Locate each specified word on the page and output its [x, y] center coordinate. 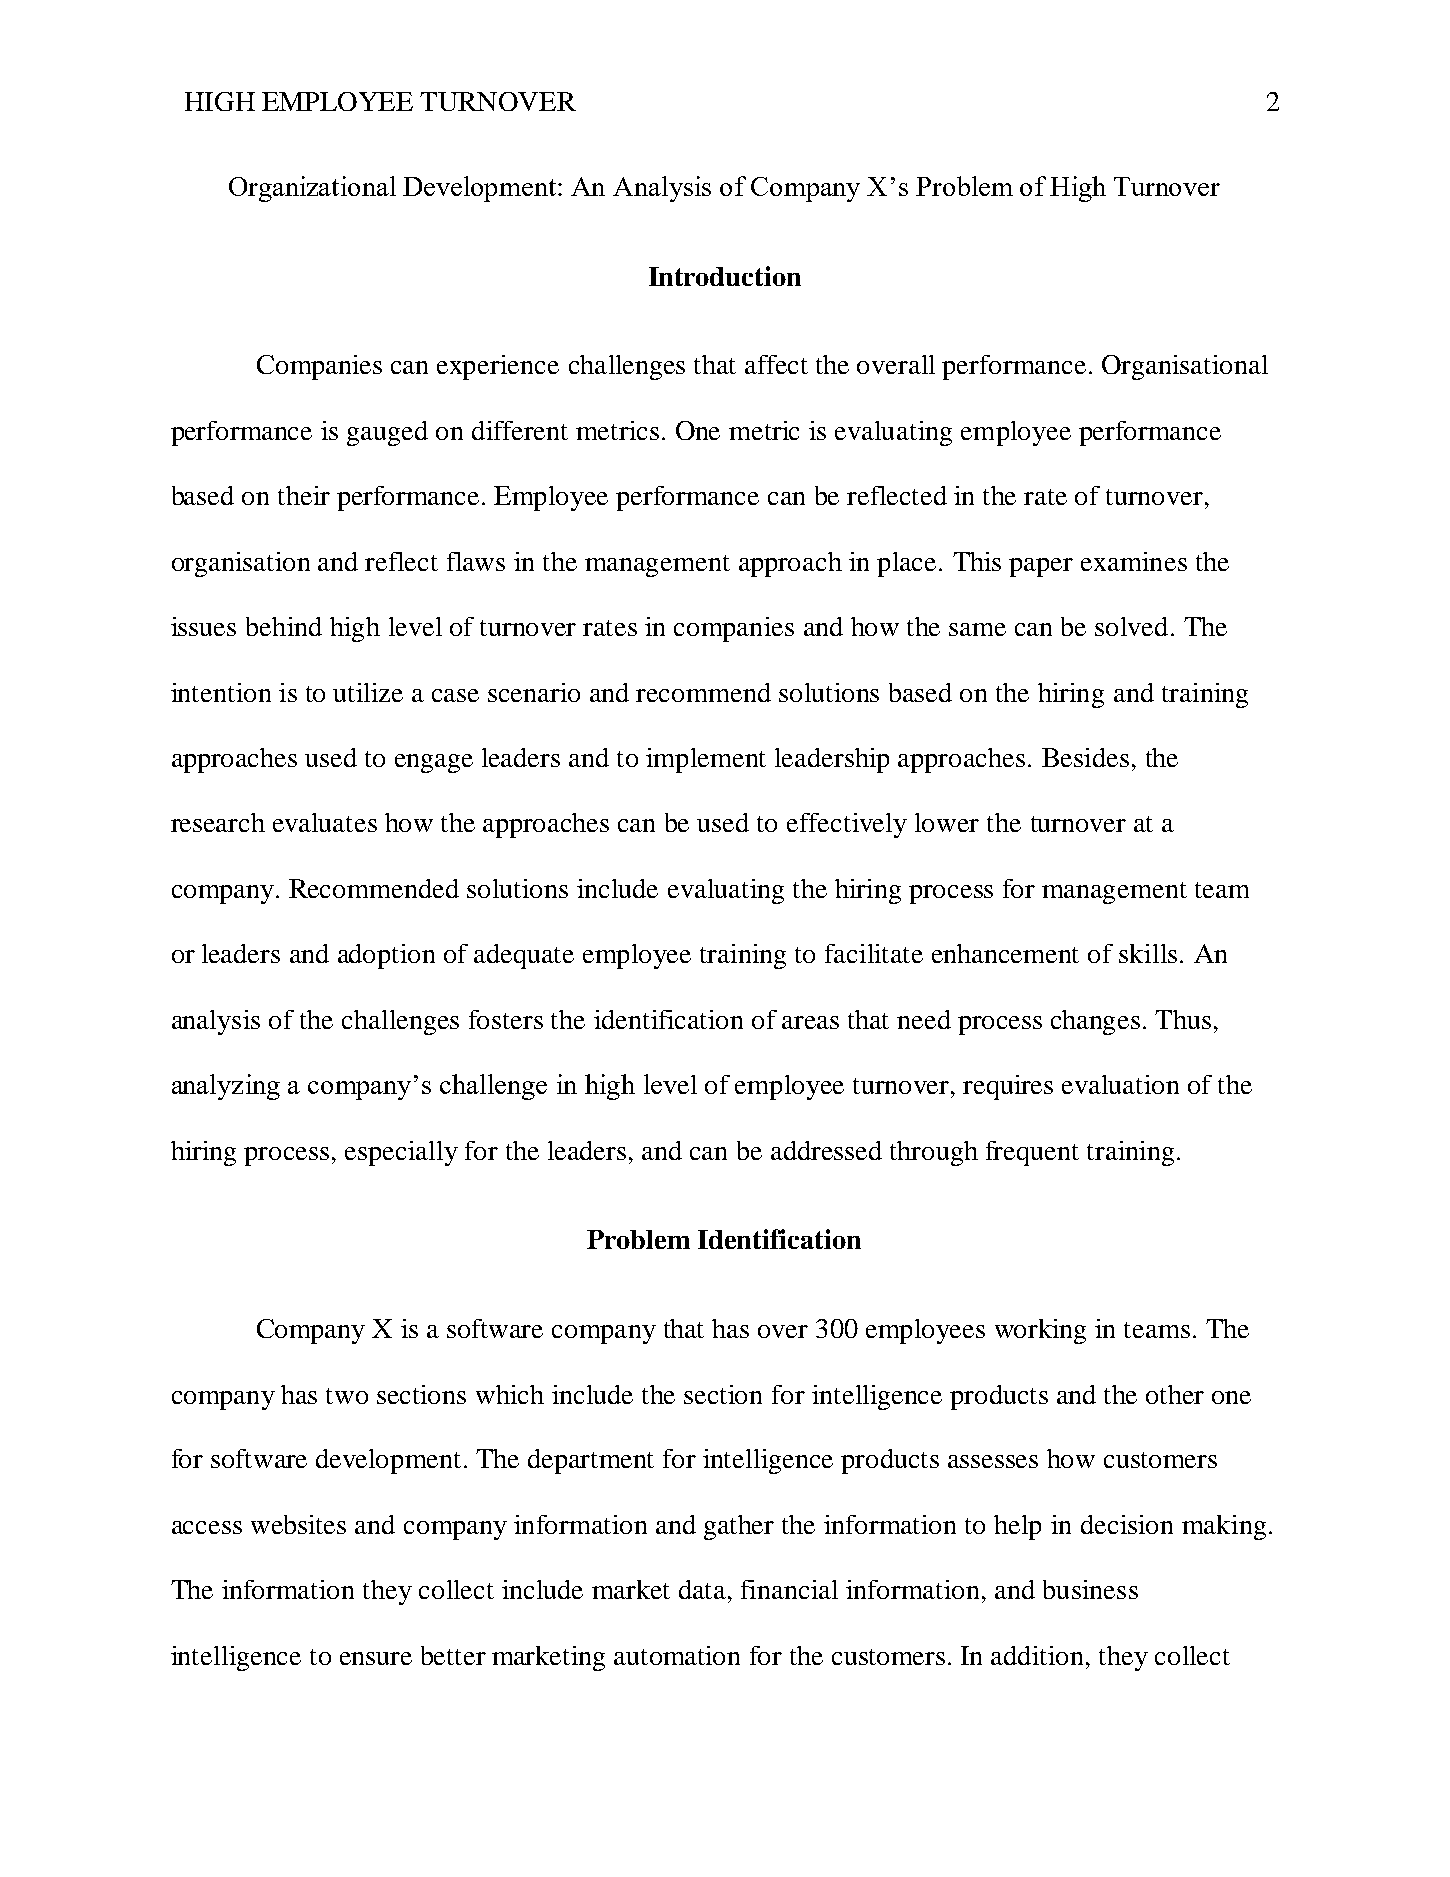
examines [1134, 561]
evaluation [1120, 1084]
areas [810, 1022]
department [591, 1461]
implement [706, 760]
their [304, 495]
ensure [376, 1658]
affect [776, 364]
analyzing [226, 1087]
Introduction [725, 276]
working [1040, 1331]
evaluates [325, 822]
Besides [1085, 757]
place [906, 564]
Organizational [312, 189]
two [347, 1396]
